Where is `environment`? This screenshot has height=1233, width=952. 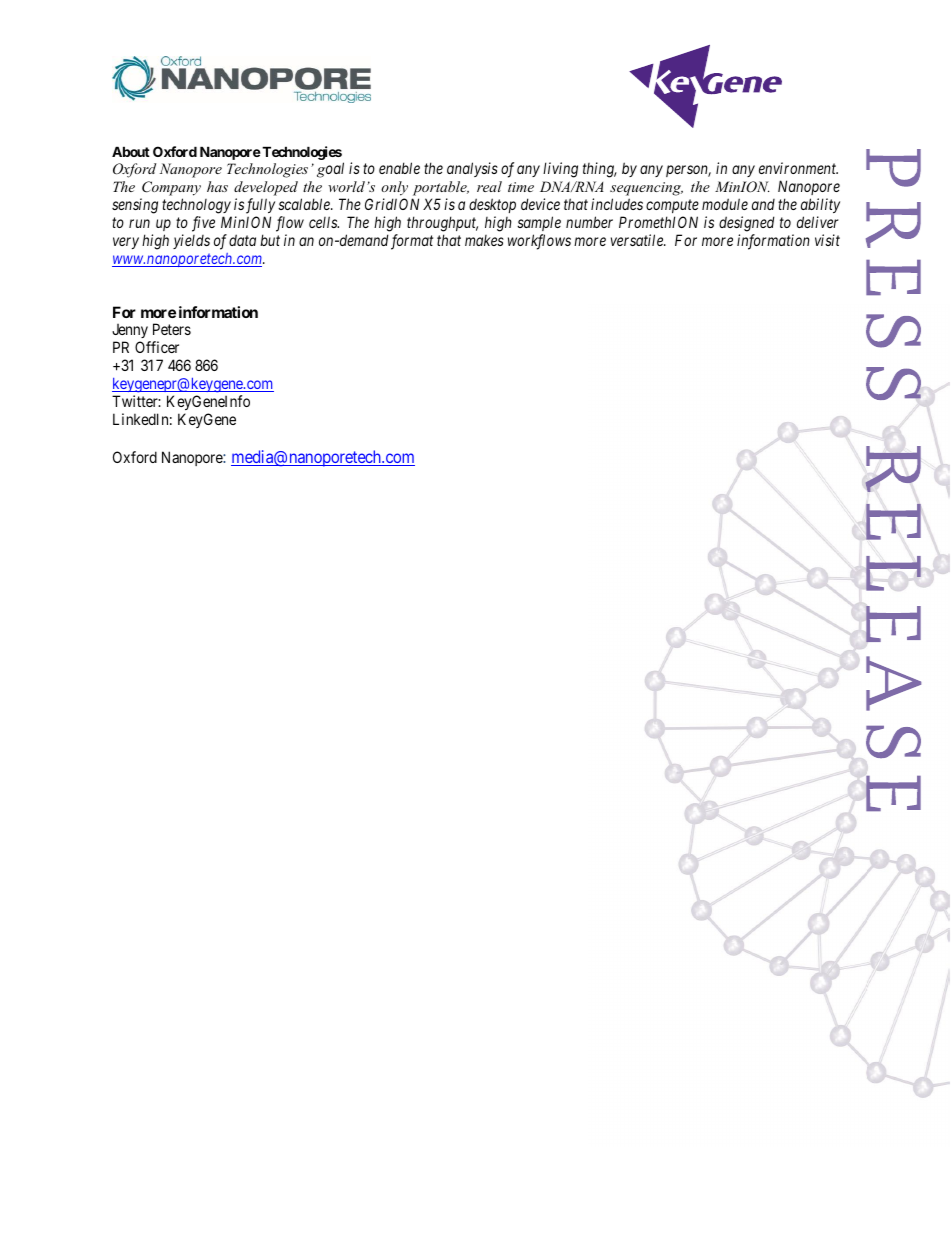
environment is located at coordinates (798, 168).
